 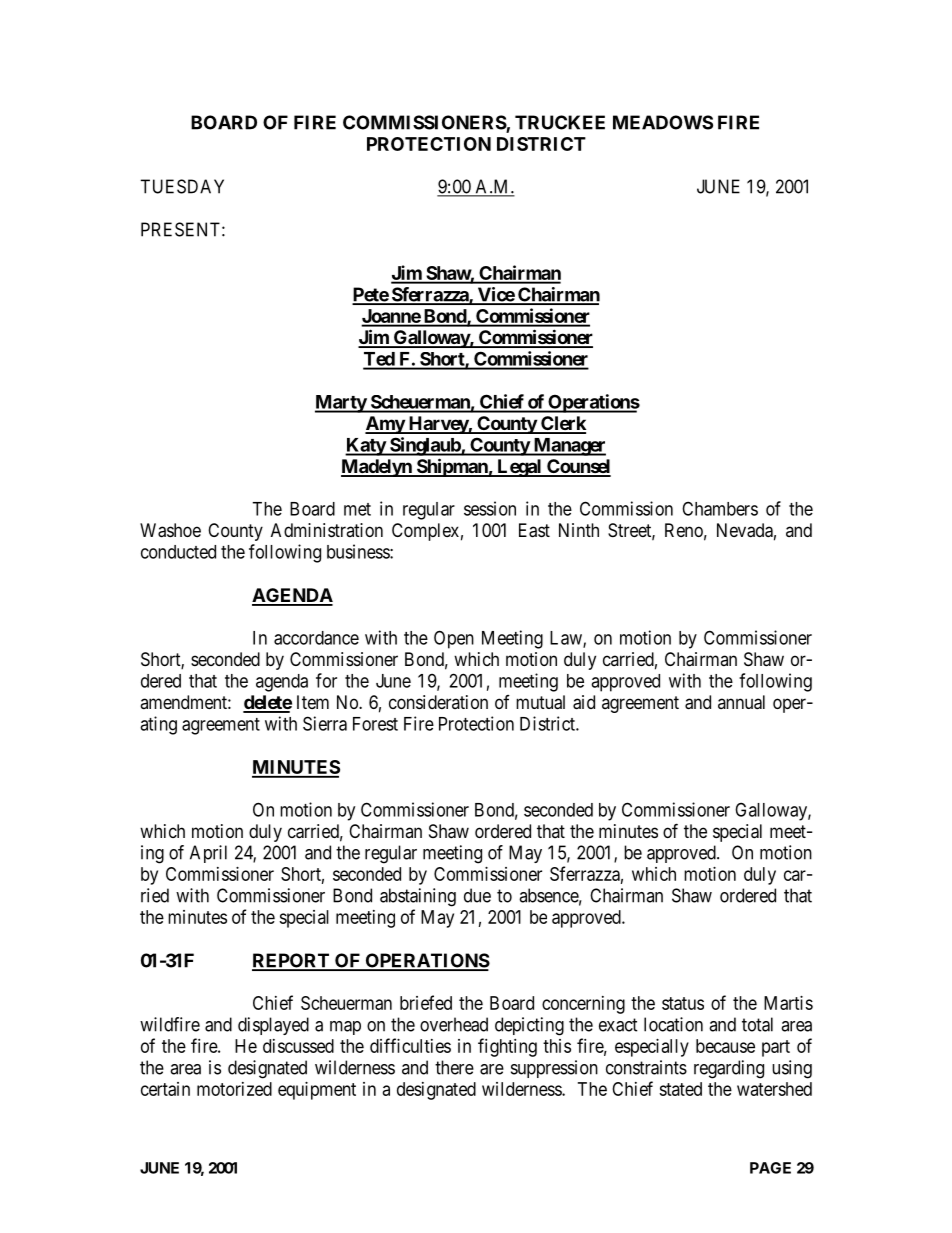 What do you see at coordinates (234, 1089) in the screenshot?
I see `motorized` at bounding box center [234, 1089].
